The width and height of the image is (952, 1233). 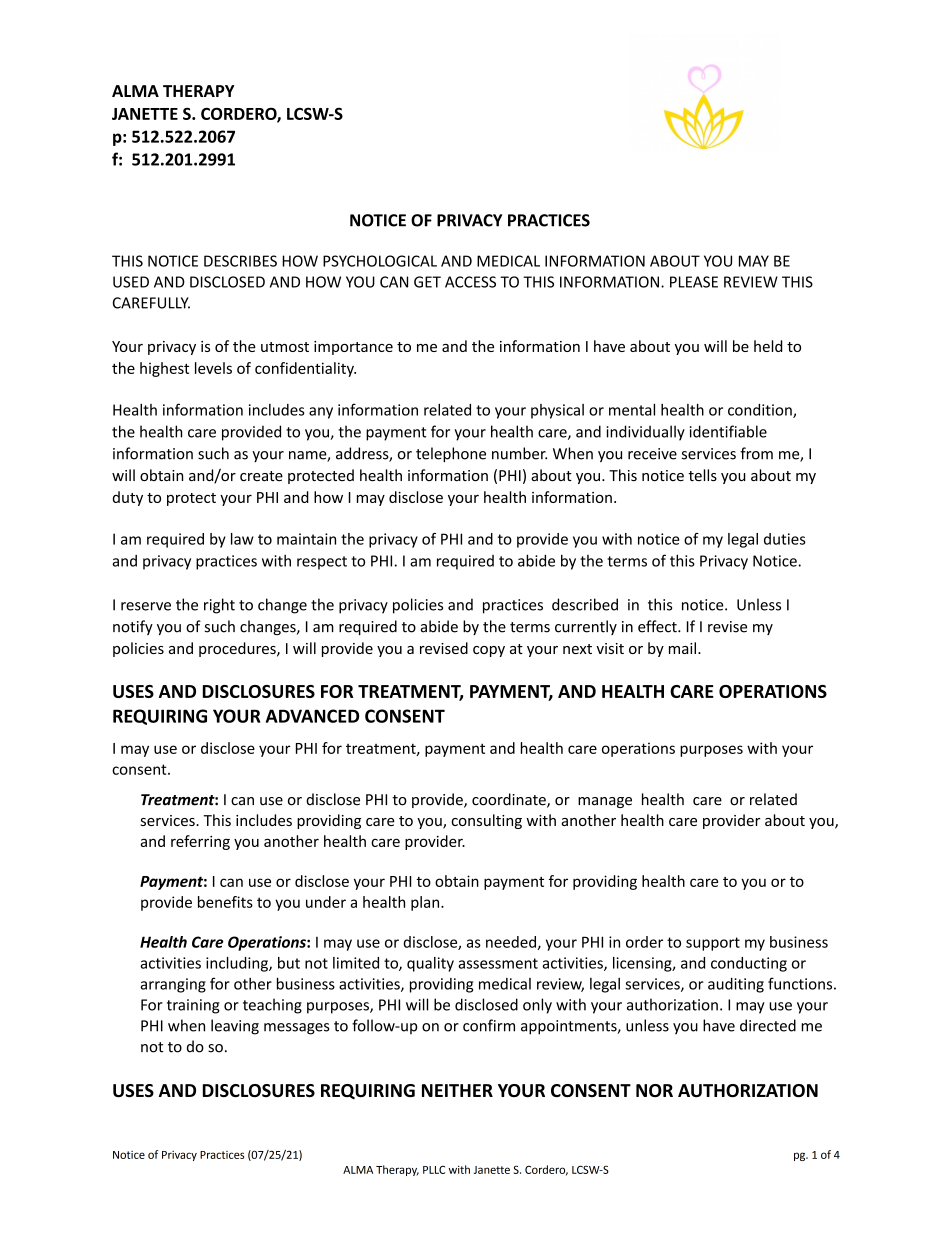 I want to click on mail, so click(x=682, y=648).
